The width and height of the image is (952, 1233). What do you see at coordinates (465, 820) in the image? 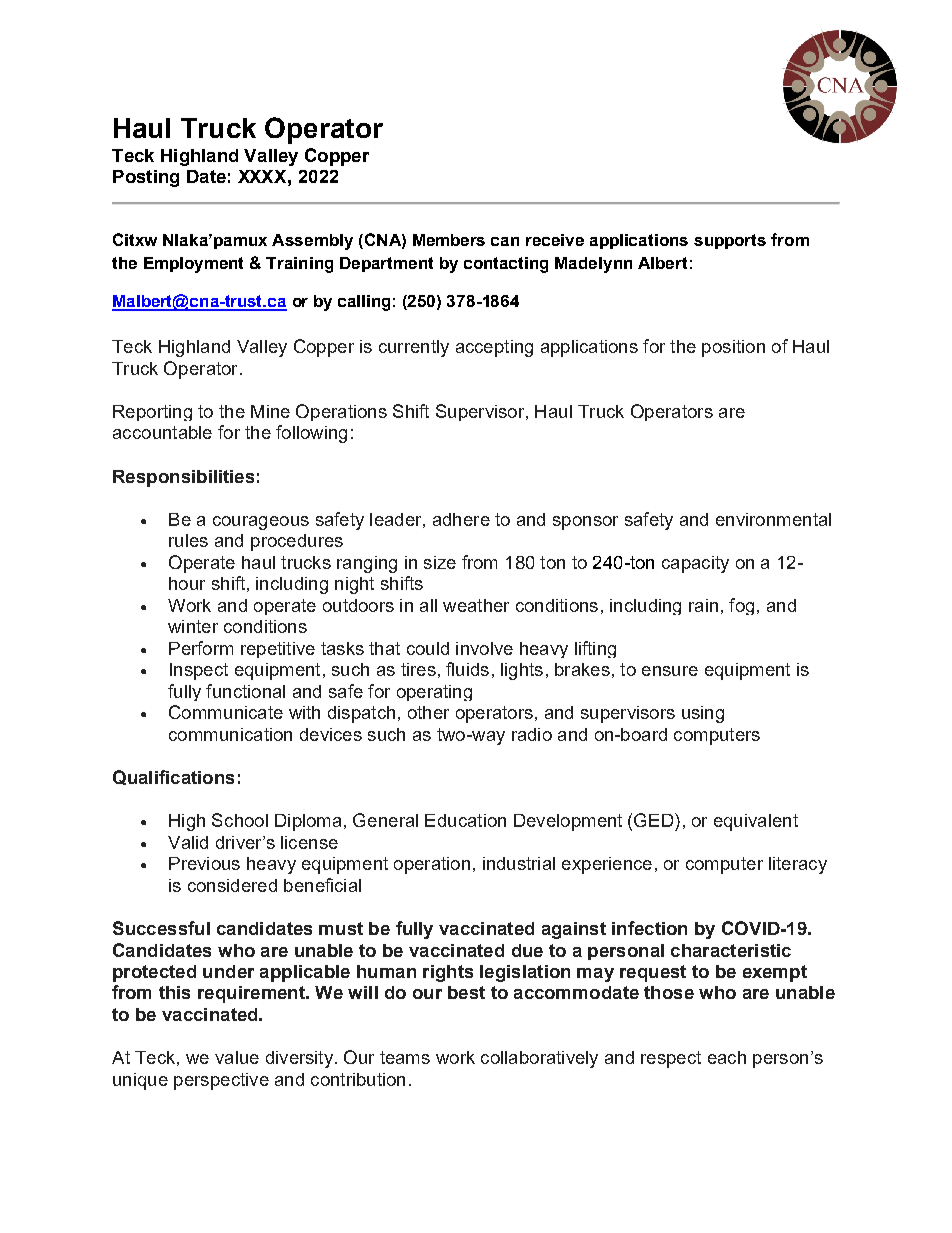
I see `Education` at bounding box center [465, 820].
